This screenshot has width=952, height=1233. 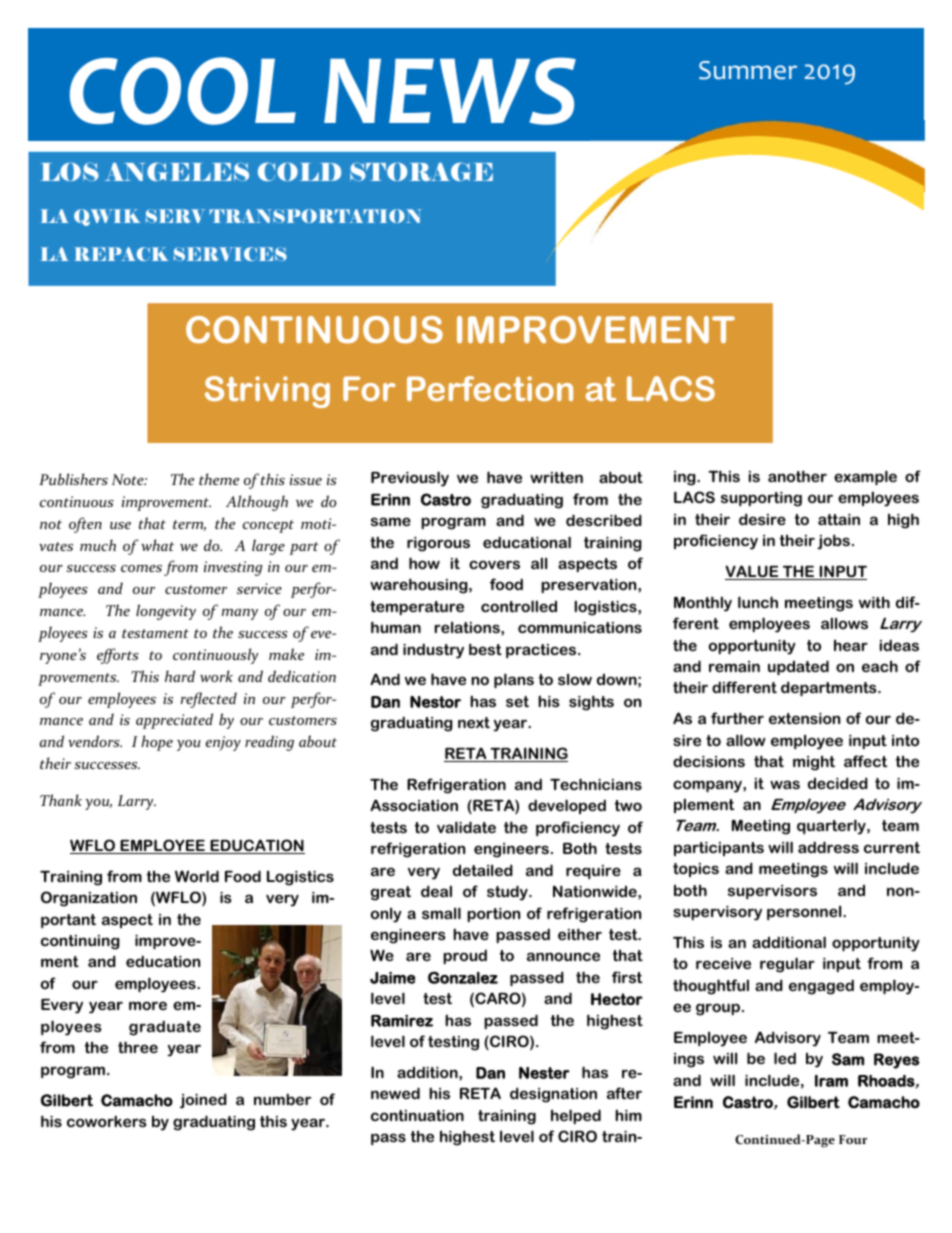 What do you see at coordinates (519, 606) in the screenshot?
I see `controlled` at bounding box center [519, 606].
